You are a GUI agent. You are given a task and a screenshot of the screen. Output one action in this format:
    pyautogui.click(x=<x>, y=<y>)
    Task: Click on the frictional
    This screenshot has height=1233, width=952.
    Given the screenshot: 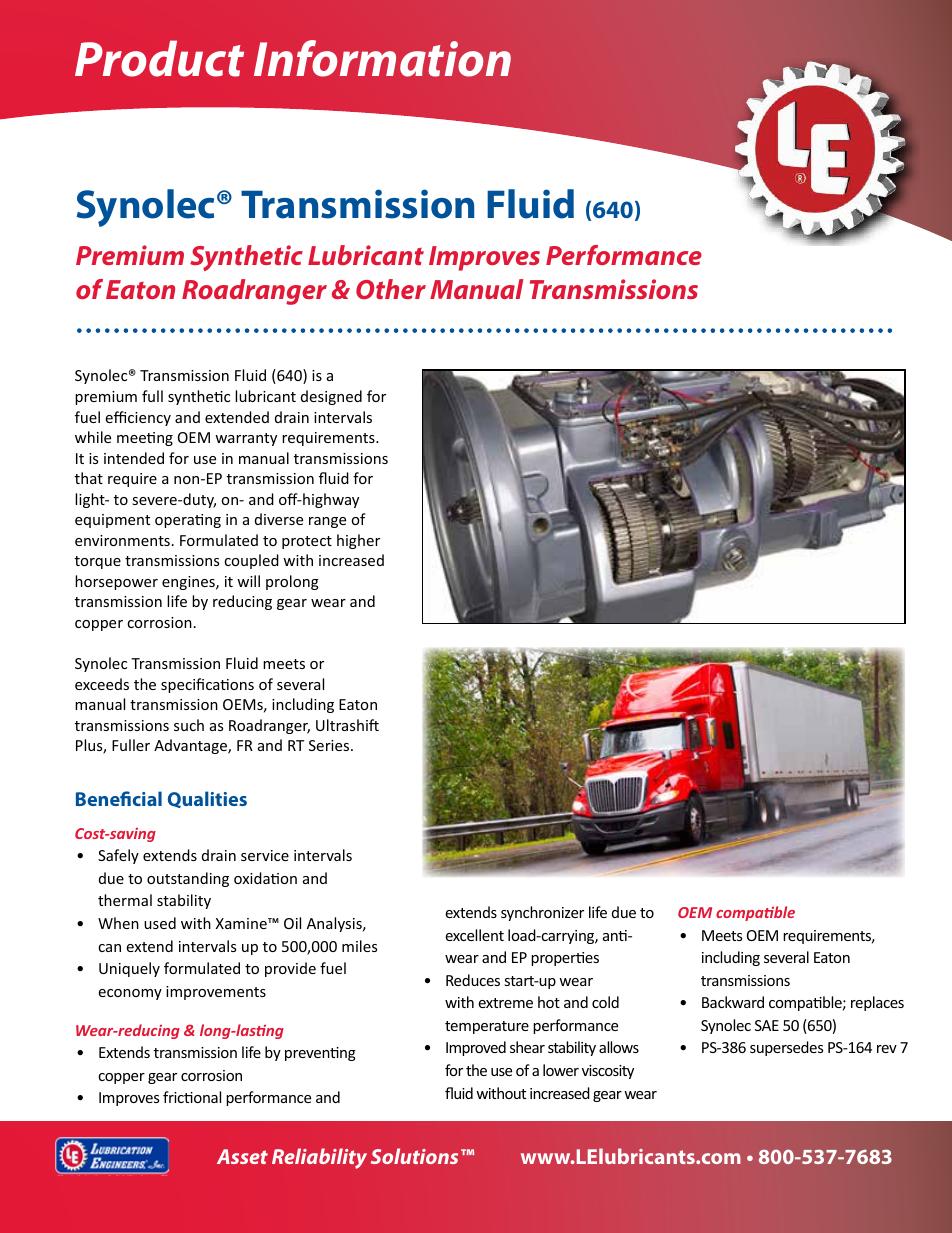 What is the action you would take?
    pyautogui.click(x=192, y=1097)
